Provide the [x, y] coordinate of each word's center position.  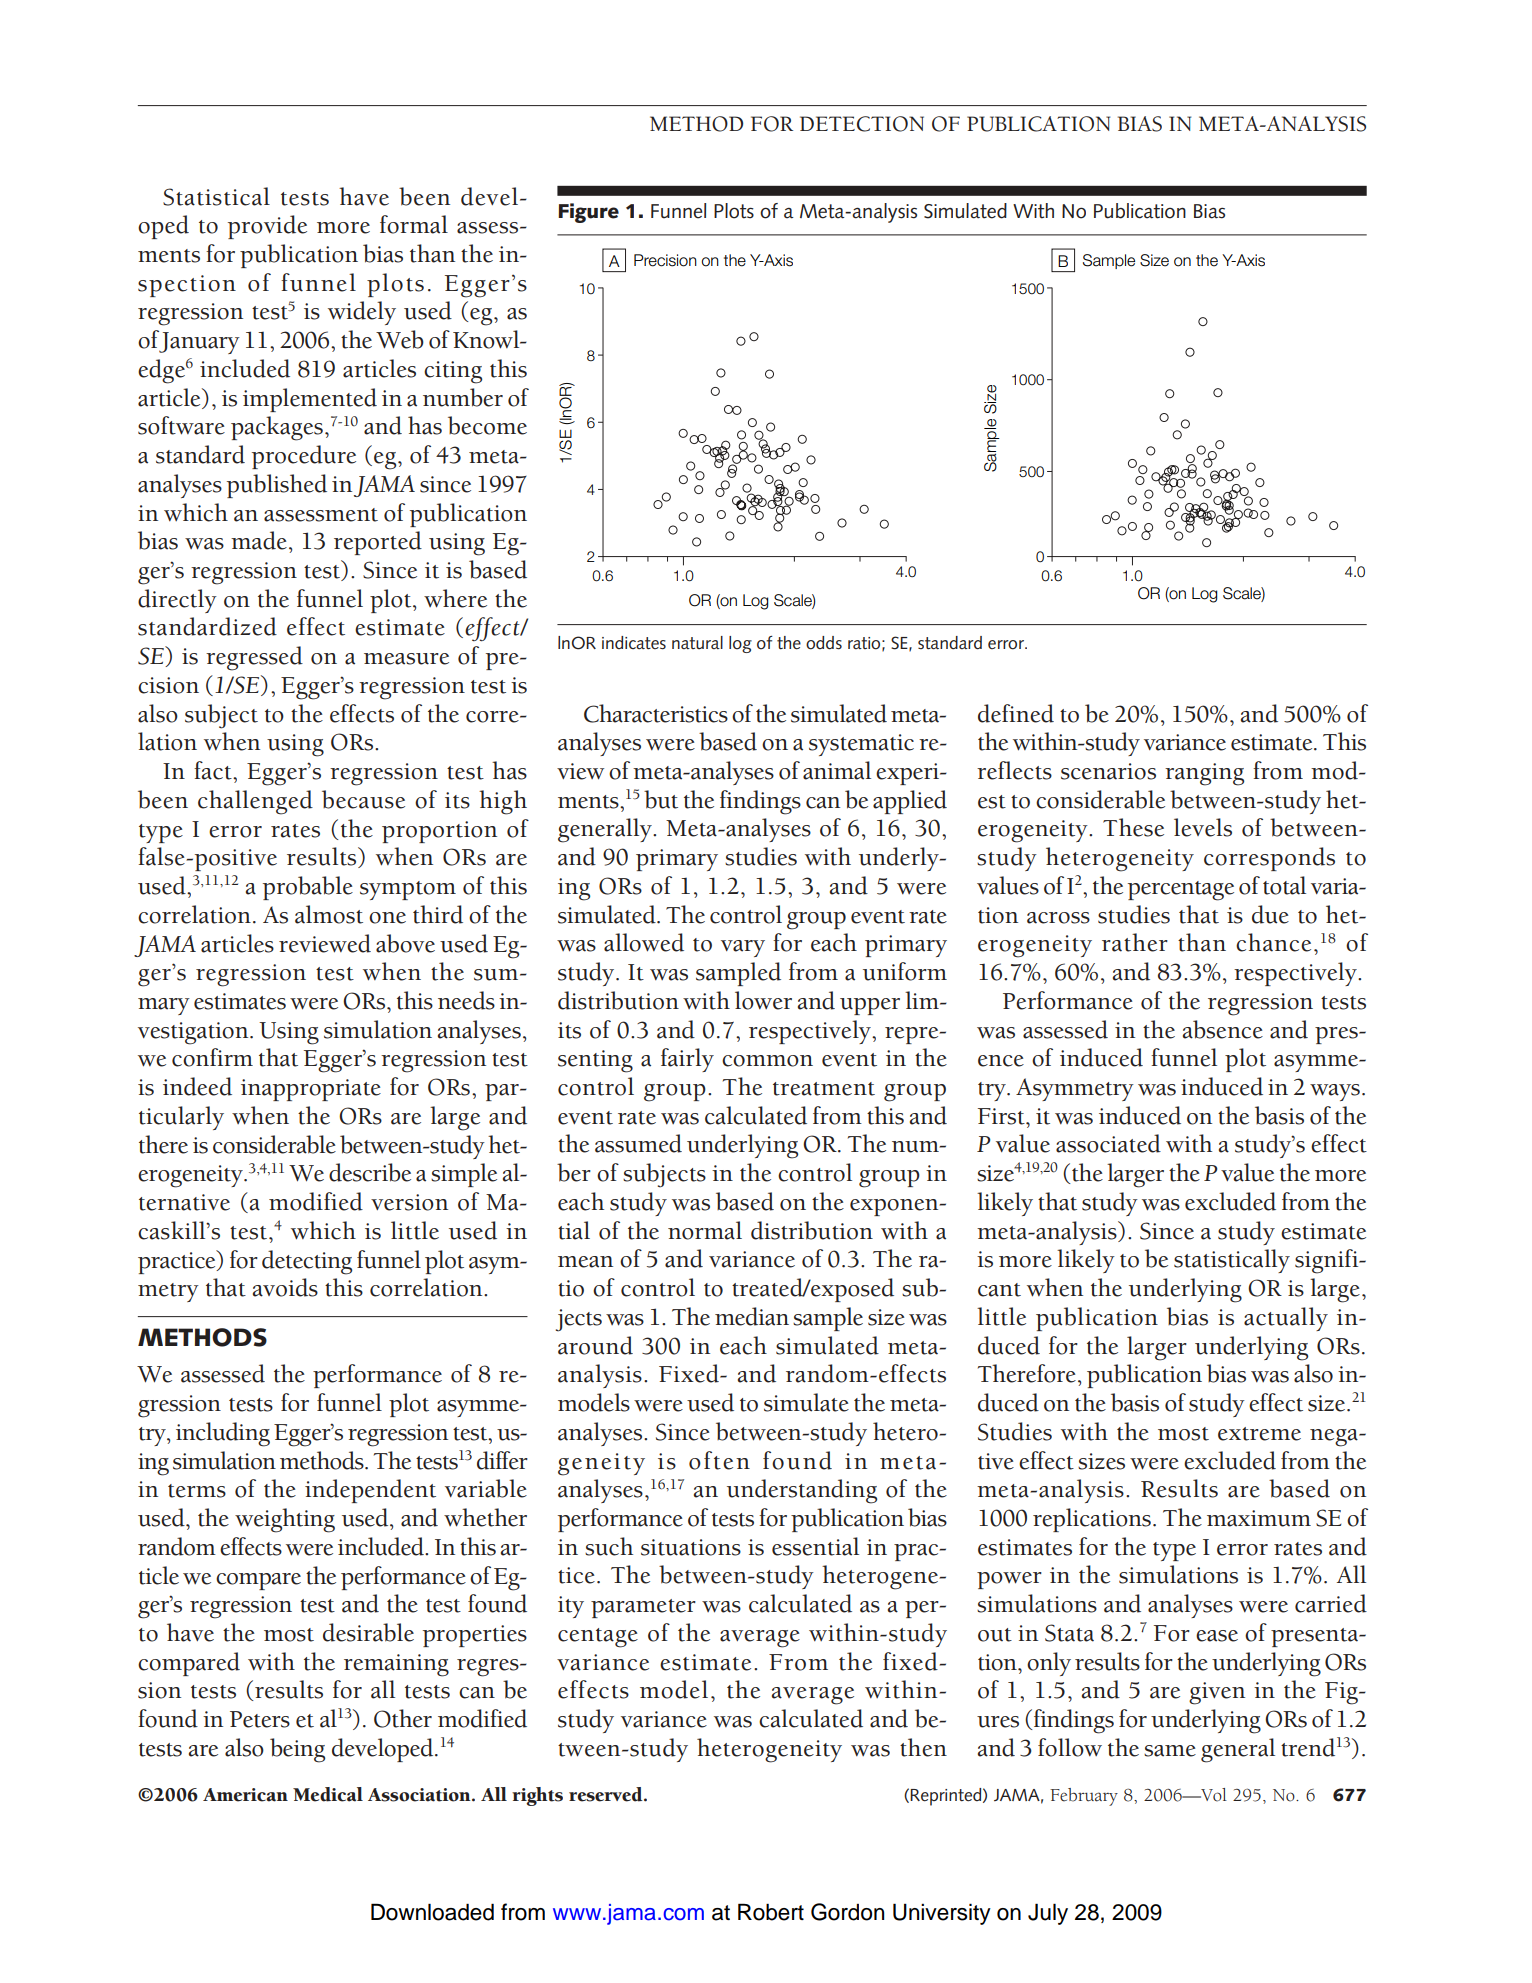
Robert [771, 1912]
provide [267, 227]
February [1084, 1797]
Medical [328, 1794]
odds [824, 643]
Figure [588, 213]
